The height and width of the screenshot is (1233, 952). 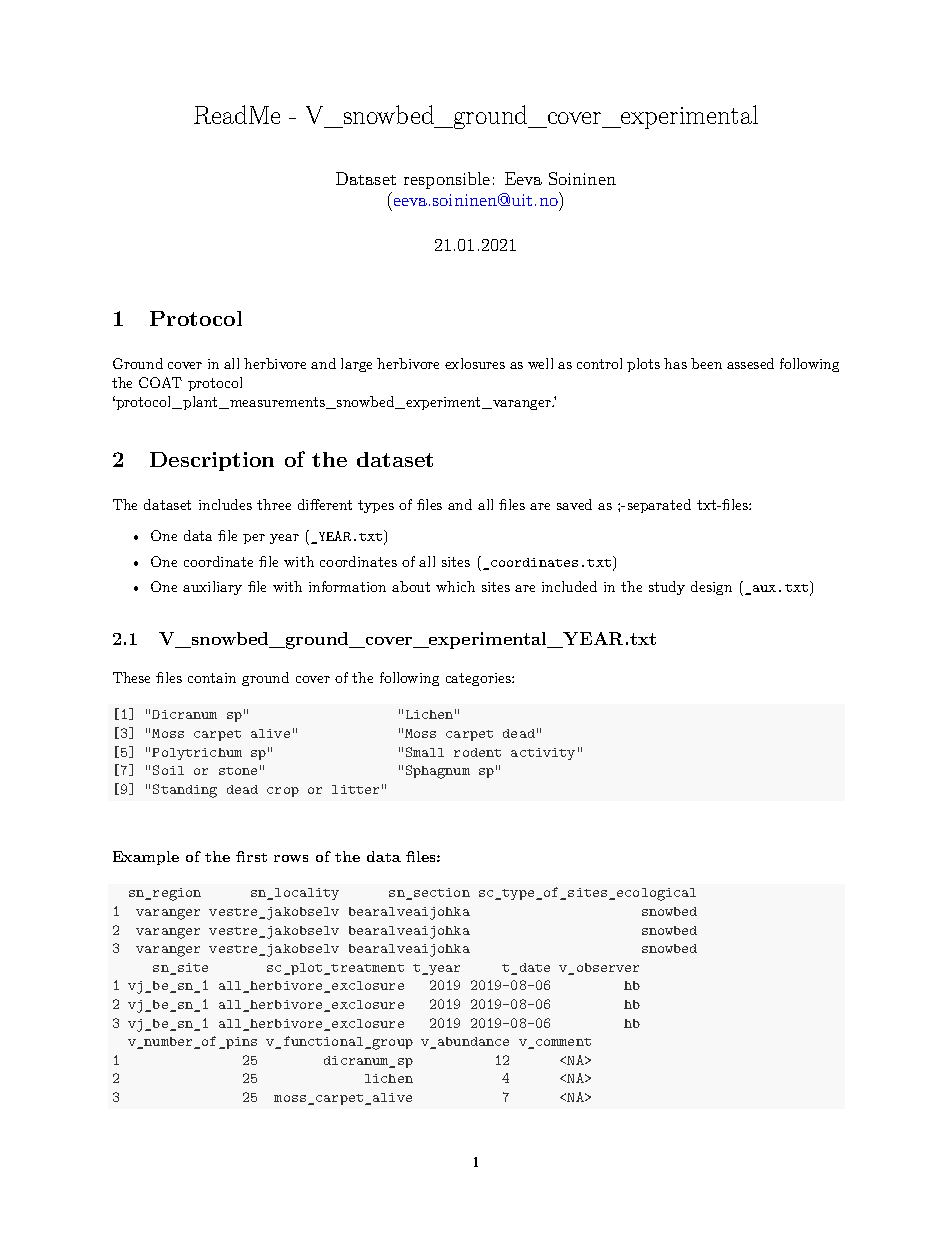 I want to click on large, so click(x=356, y=365).
